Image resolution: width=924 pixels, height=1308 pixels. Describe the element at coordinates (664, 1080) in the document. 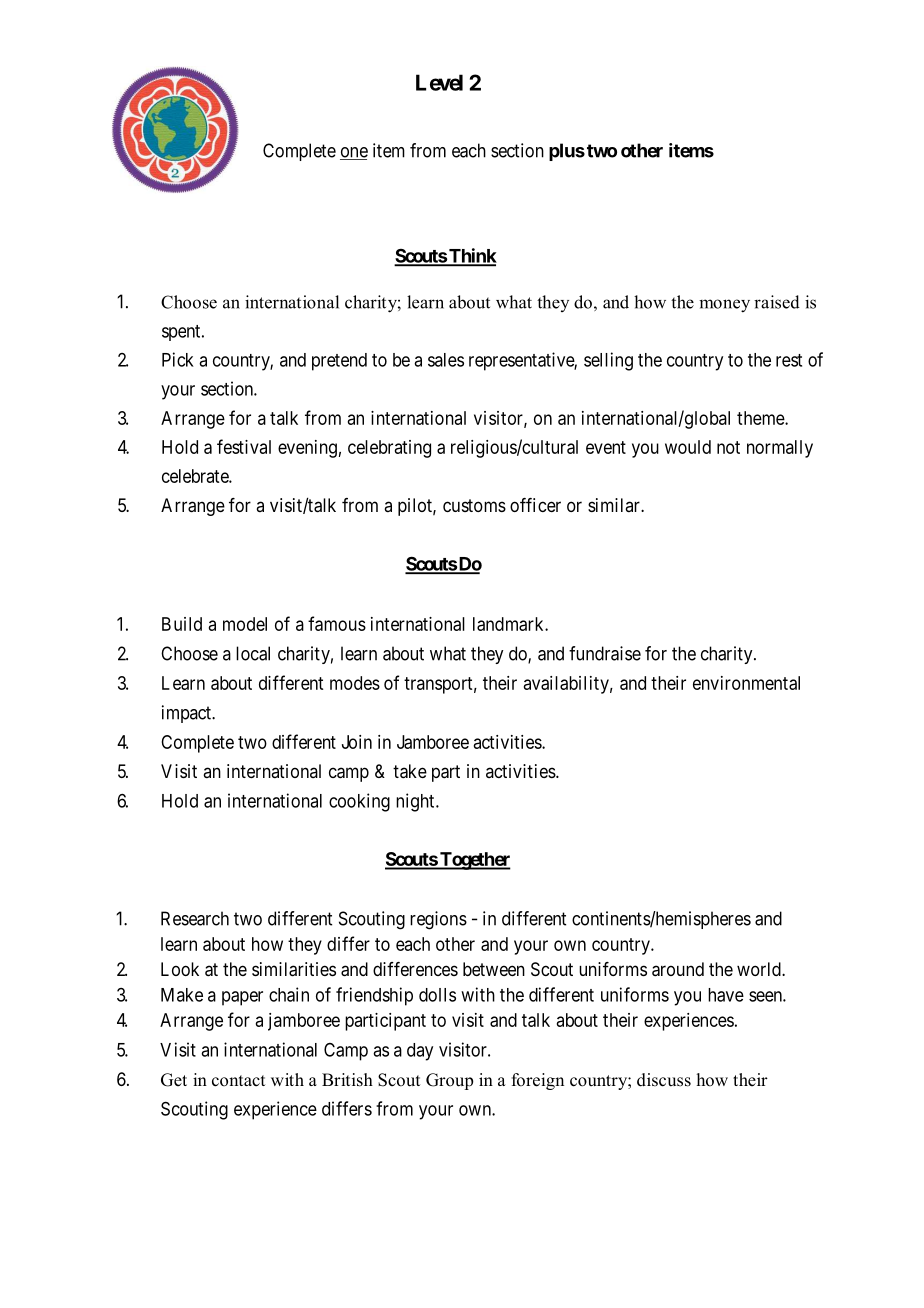

I see `discuss` at that location.
